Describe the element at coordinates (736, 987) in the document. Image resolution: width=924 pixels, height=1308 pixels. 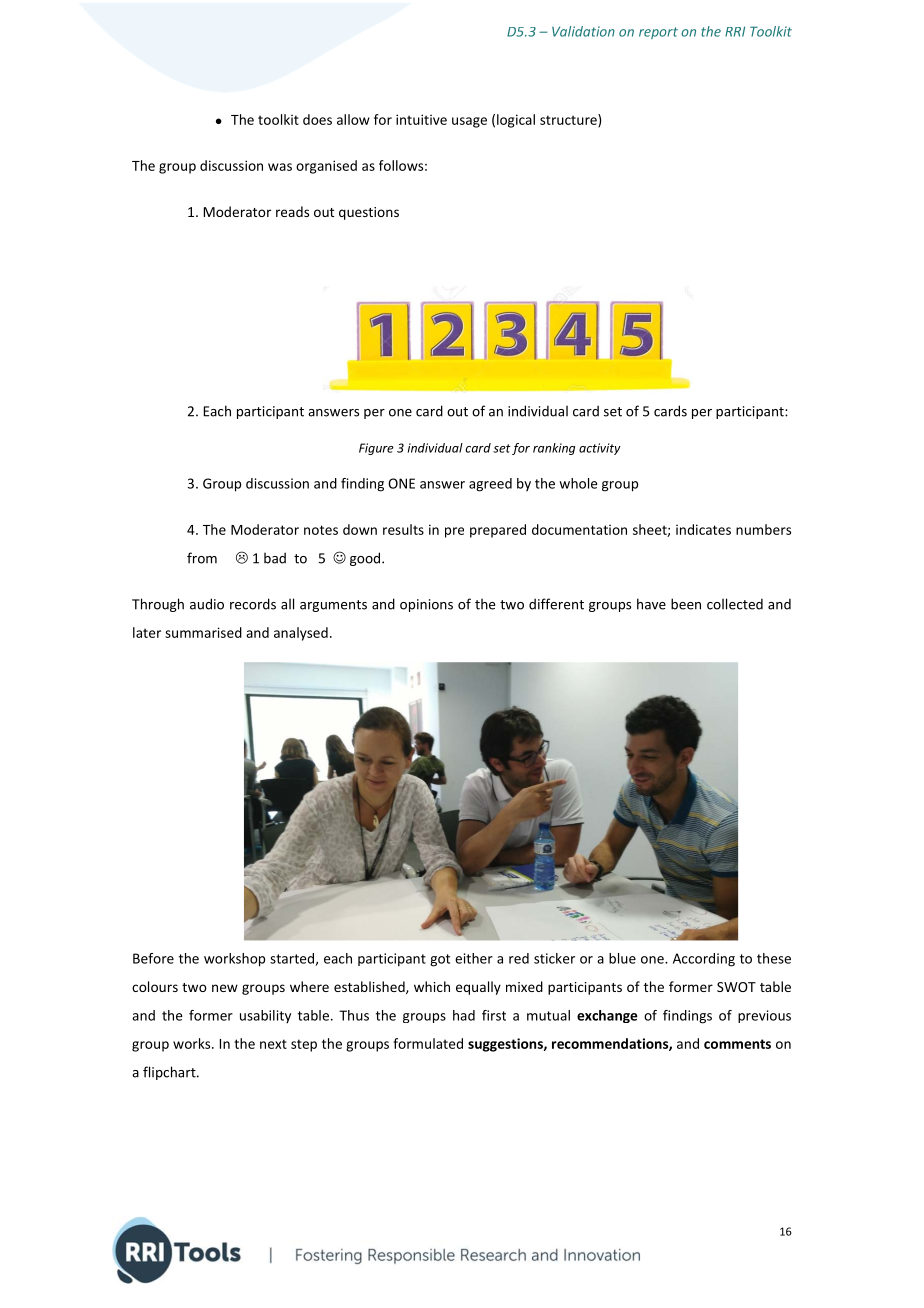
I see `SWOT` at that location.
